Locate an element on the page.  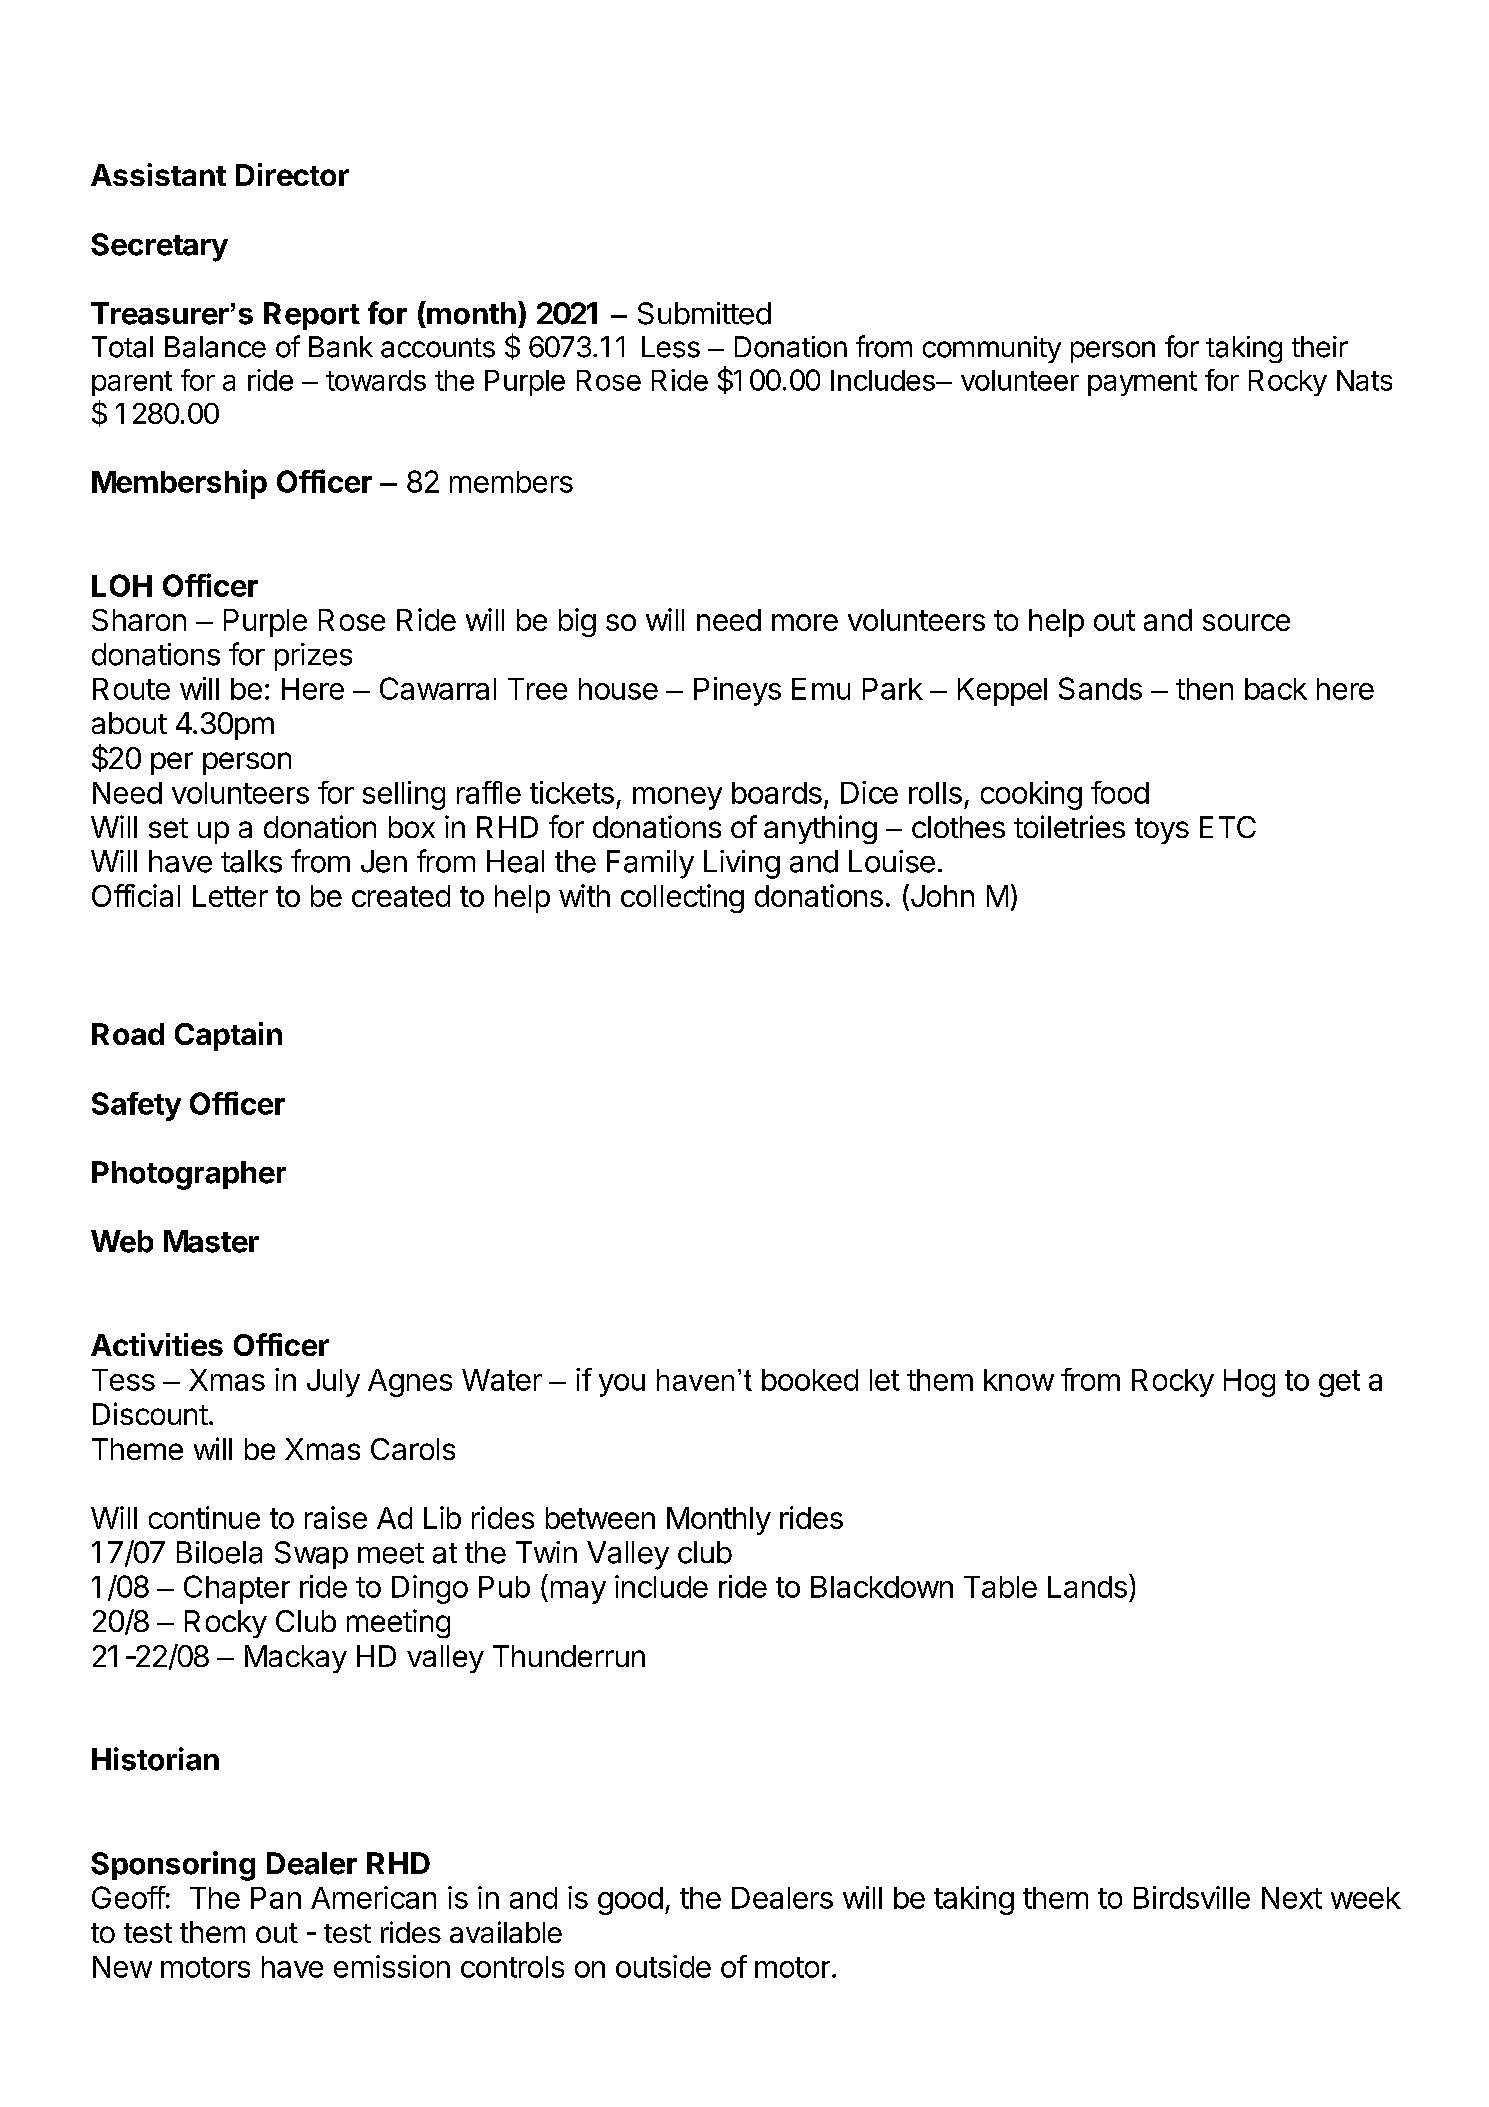
Pan is located at coordinates (276, 1898).
